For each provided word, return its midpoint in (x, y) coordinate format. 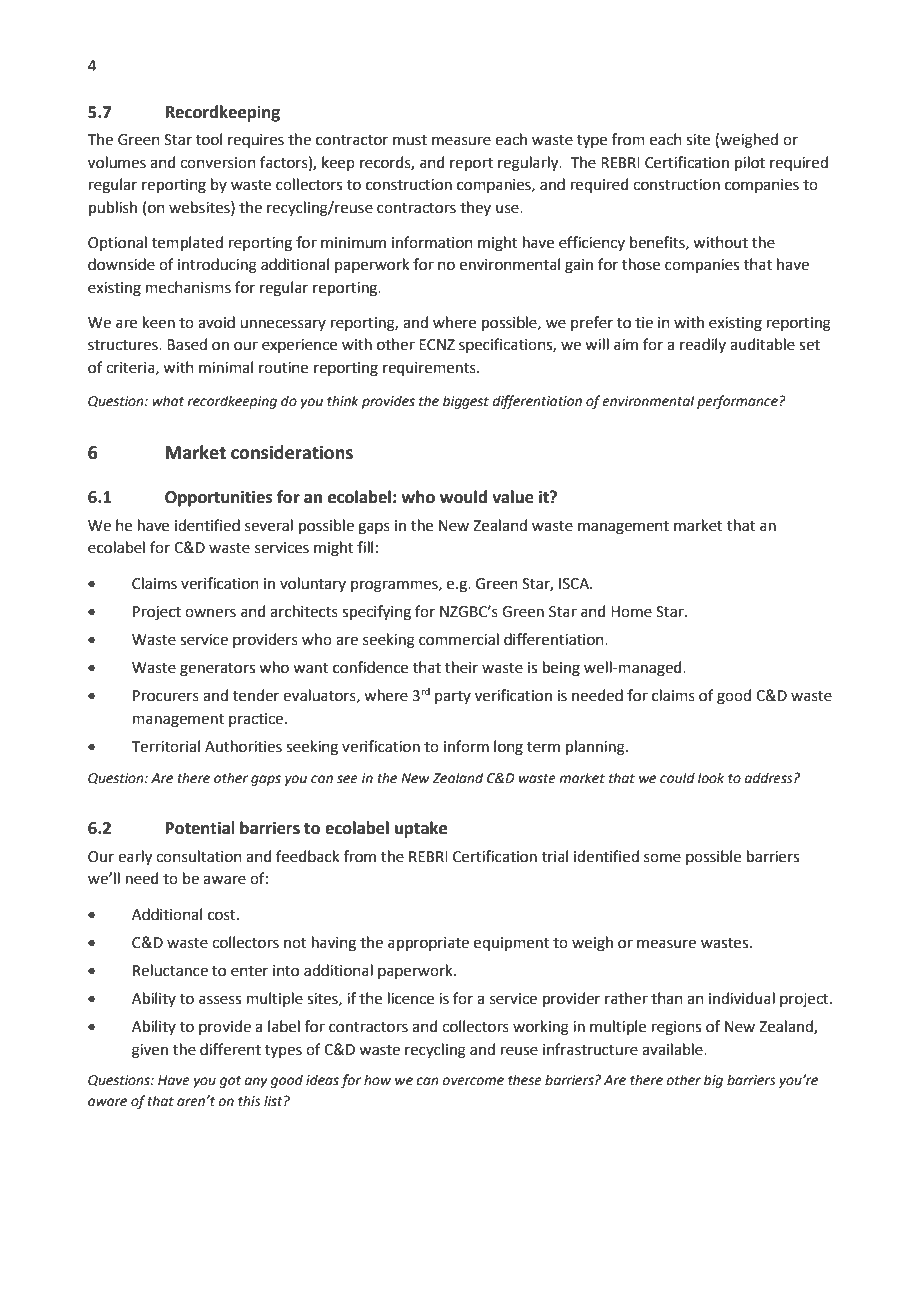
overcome (473, 1081)
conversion (218, 163)
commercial (459, 639)
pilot (750, 163)
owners (210, 613)
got (230, 1082)
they (475, 208)
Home (631, 612)
